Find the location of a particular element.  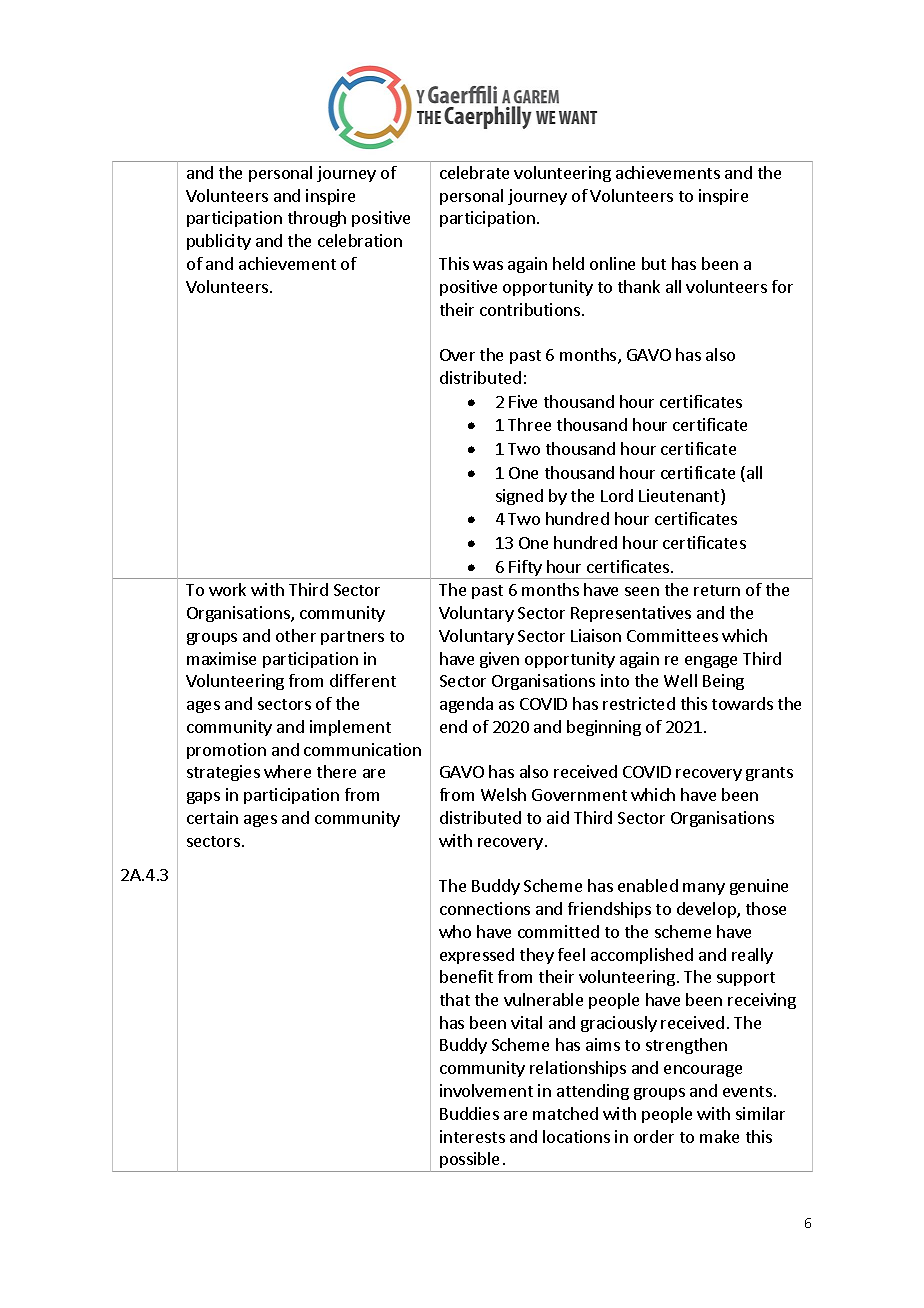

Buddies is located at coordinates (469, 1113).
